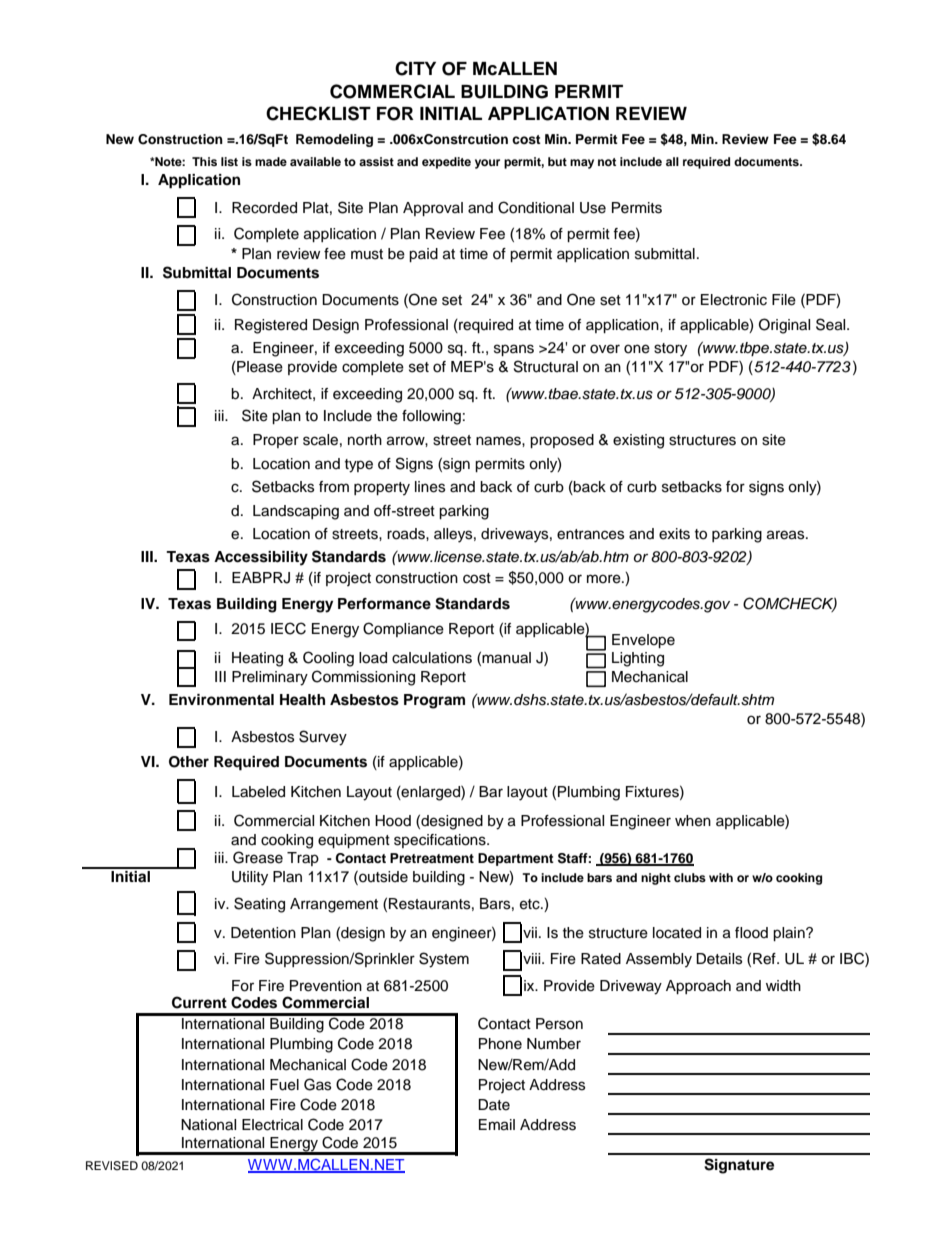  What do you see at coordinates (784, 326) in the screenshot?
I see `Original` at bounding box center [784, 326].
